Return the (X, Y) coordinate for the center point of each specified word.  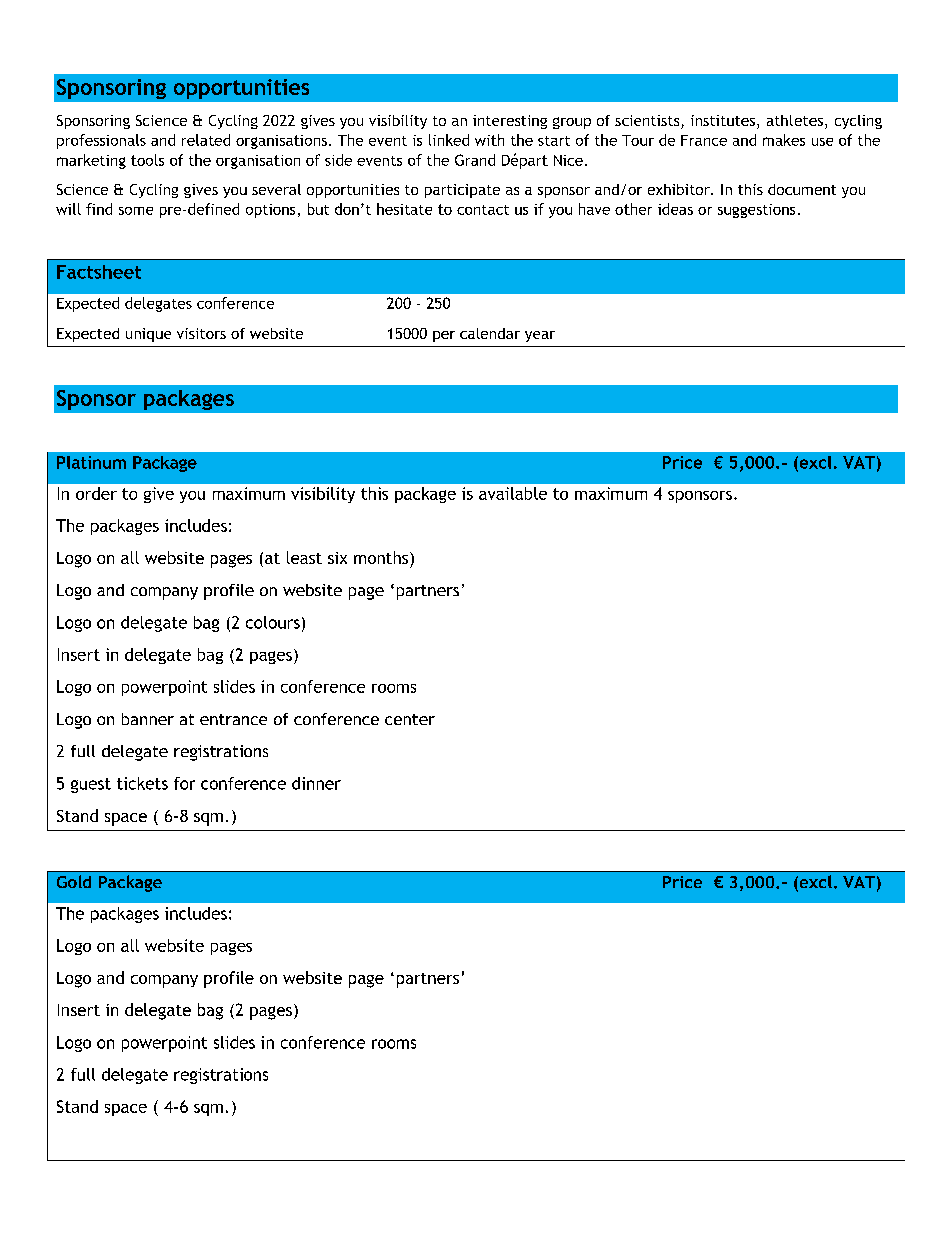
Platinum (91, 462)
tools (147, 160)
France (704, 140)
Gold (74, 881)
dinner (316, 783)
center (410, 719)
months (382, 557)
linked (449, 140)
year (540, 336)
